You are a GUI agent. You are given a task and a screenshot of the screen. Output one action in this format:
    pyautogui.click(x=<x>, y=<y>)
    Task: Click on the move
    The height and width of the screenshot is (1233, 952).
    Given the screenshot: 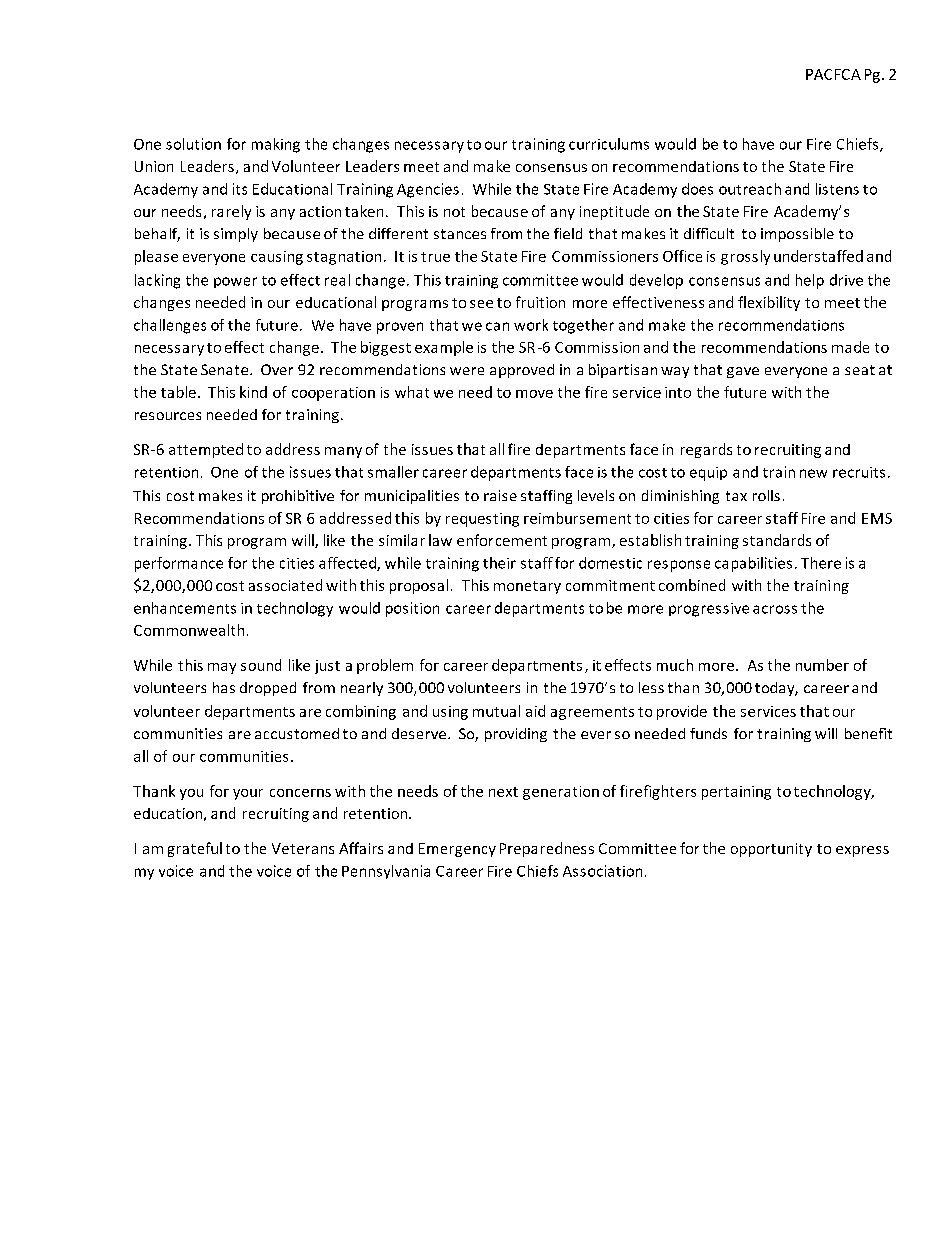 What is the action you would take?
    pyautogui.click(x=534, y=394)
